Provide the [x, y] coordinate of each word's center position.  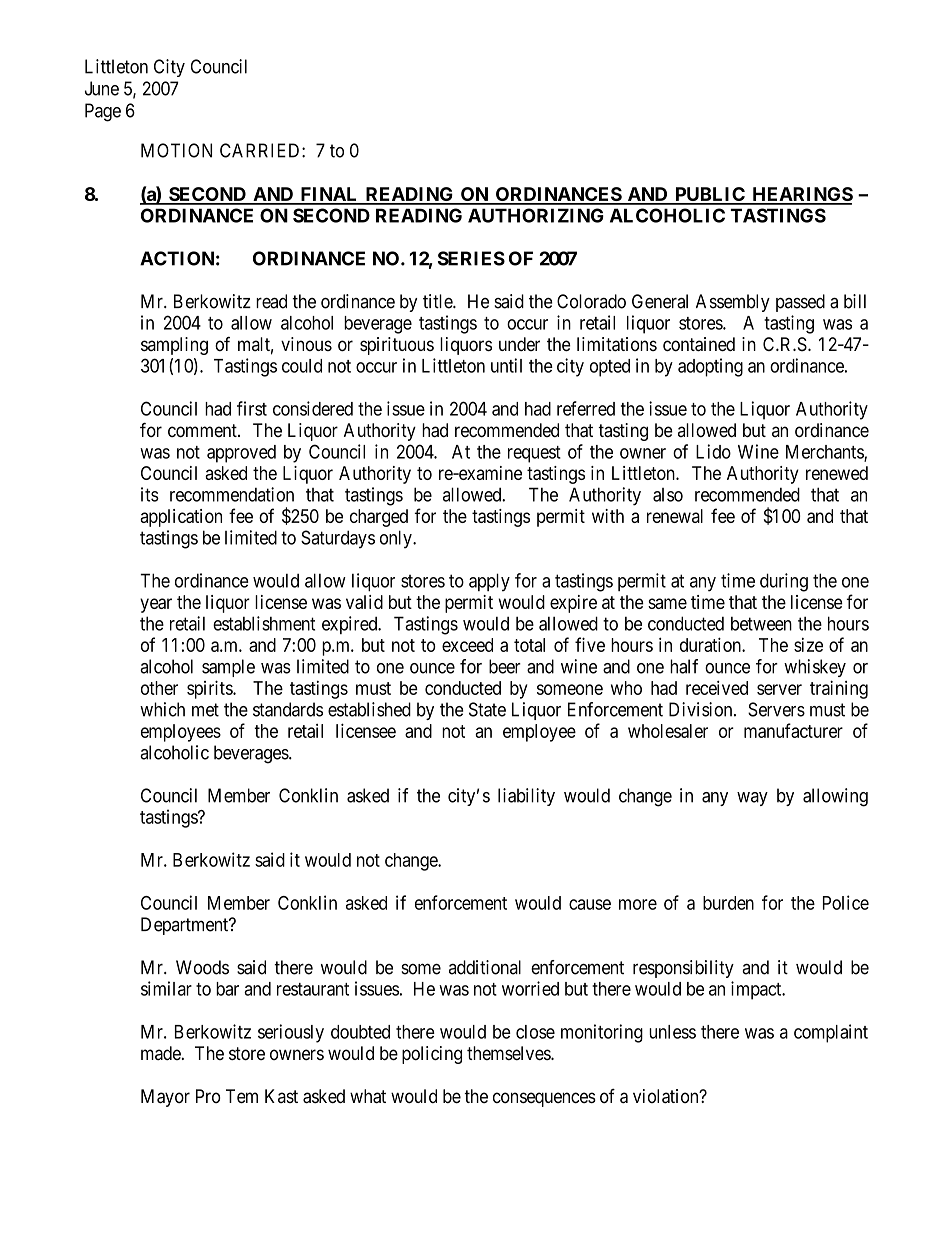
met [205, 710]
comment [203, 431]
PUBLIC [710, 195]
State [487, 709]
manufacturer [793, 730]
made [161, 1053]
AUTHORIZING [536, 215]
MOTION [176, 150]
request [534, 454]
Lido [713, 451]
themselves [509, 1053]
